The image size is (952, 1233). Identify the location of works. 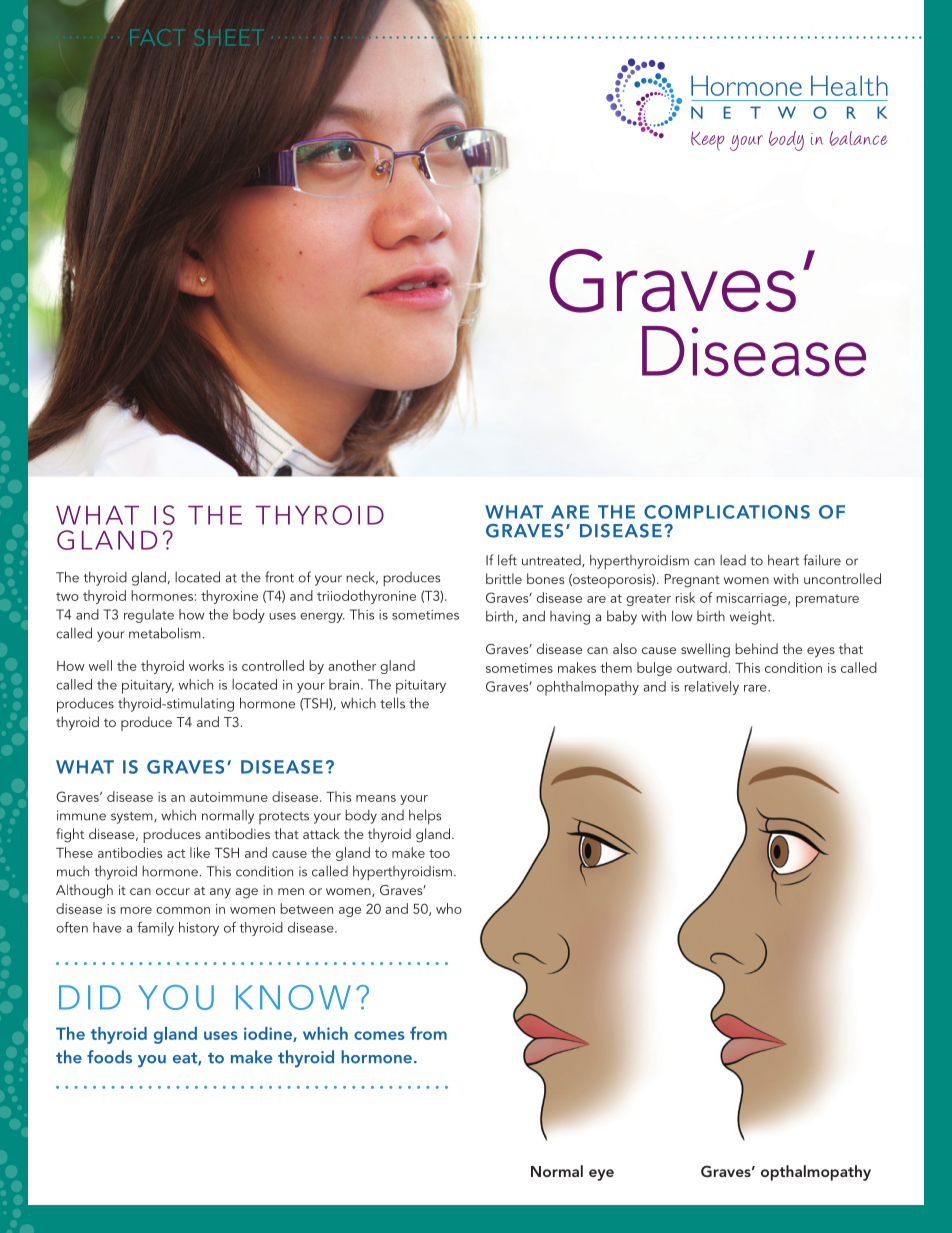
(206, 665).
